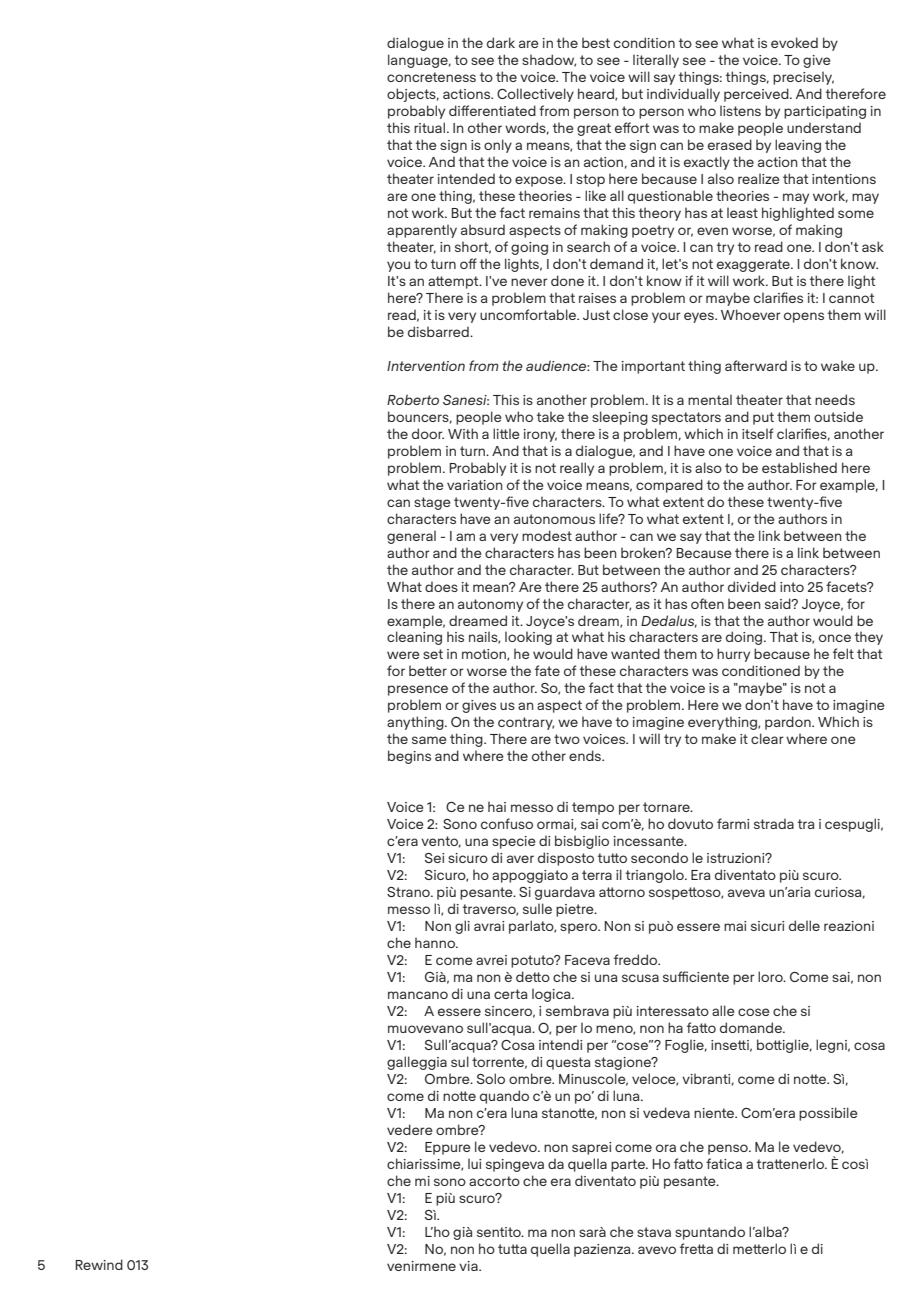  What do you see at coordinates (492, 110) in the document?
I see `differentiated` at bounding box center [492, 110].
